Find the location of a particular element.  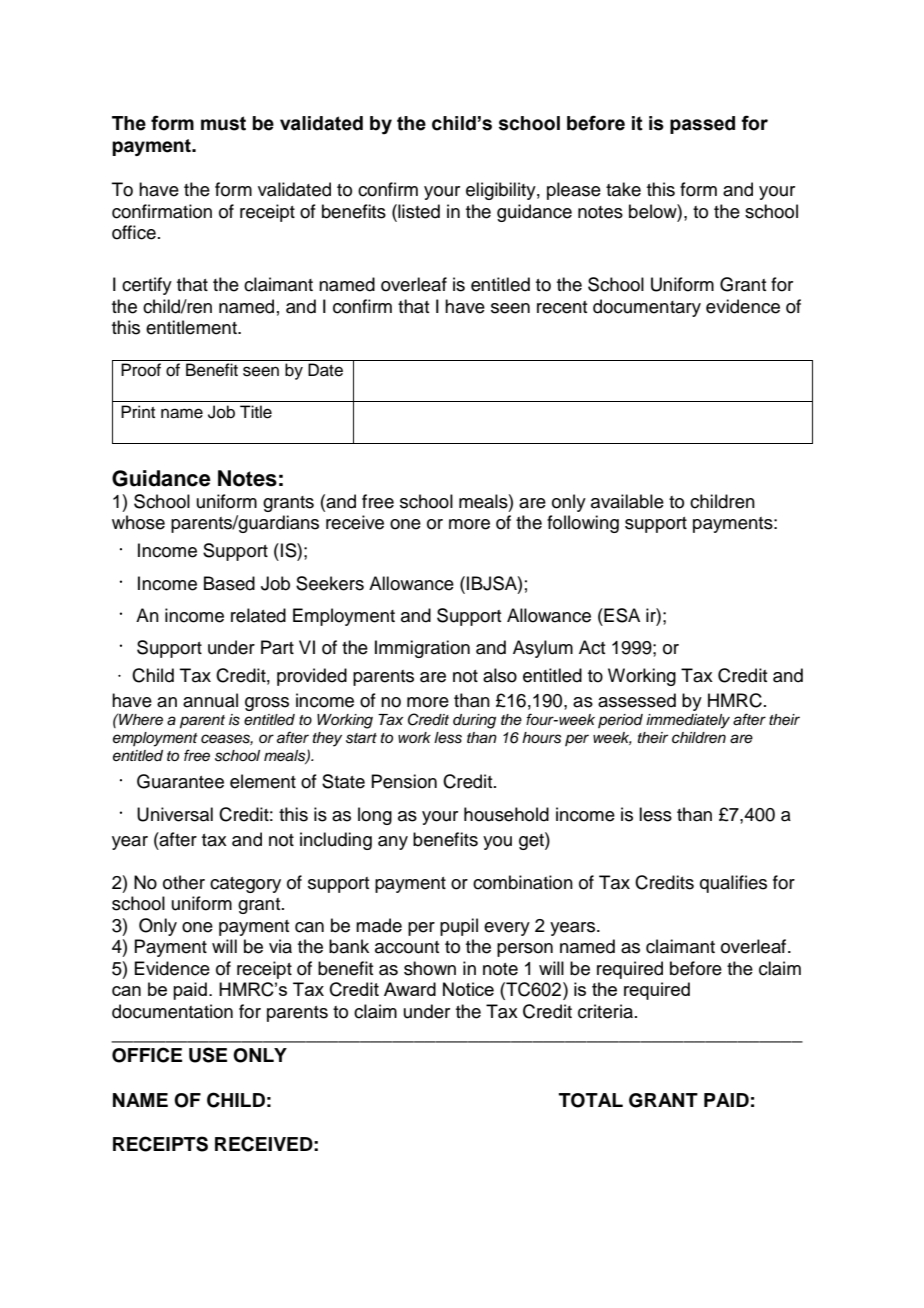

documentation is located at coordinates (172, 1011).
